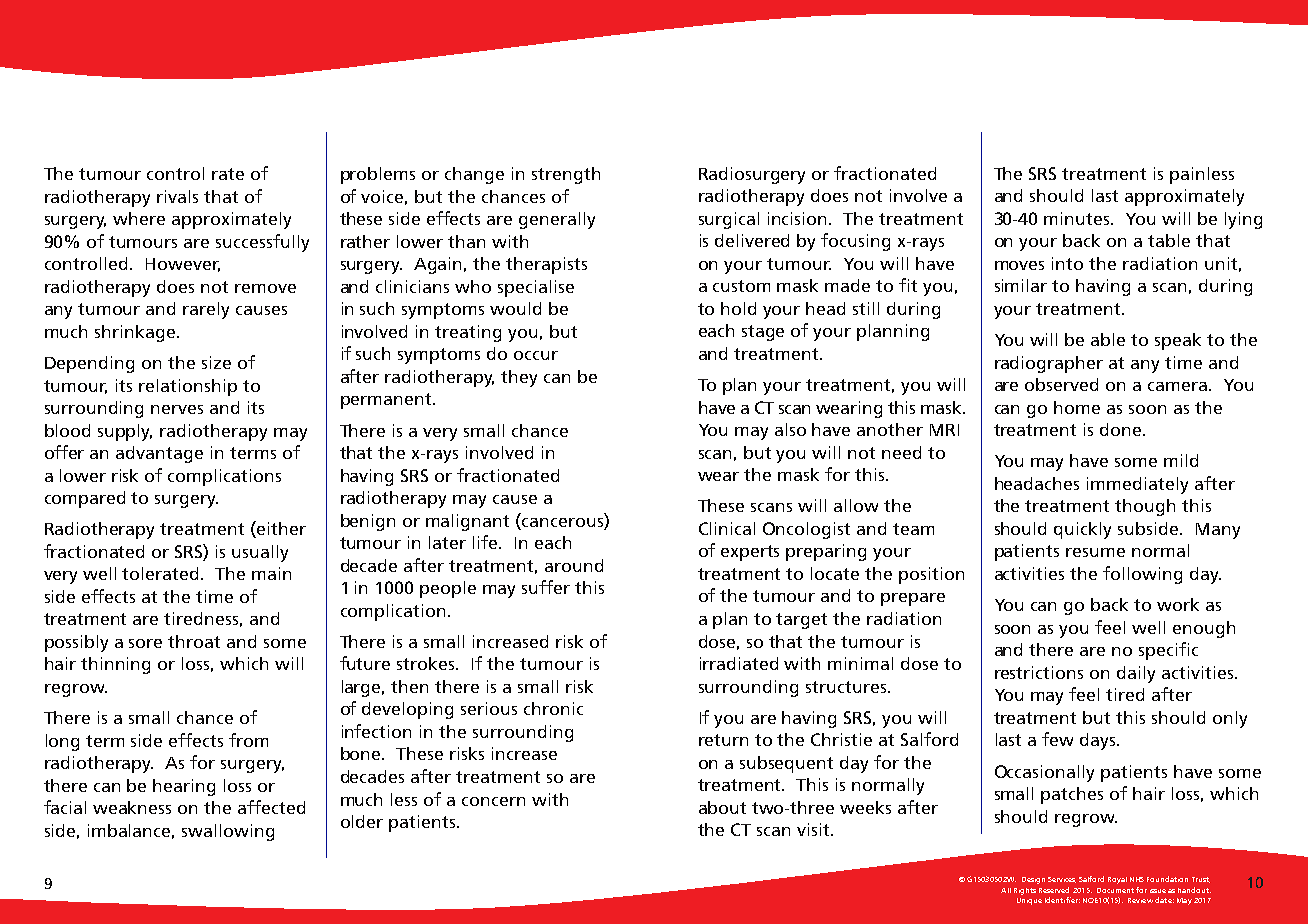 The height and width of the screenshot is (924, 1308). Describe the element at coordinates (260, 553) in the screenshot. I see `usually` at that location.
